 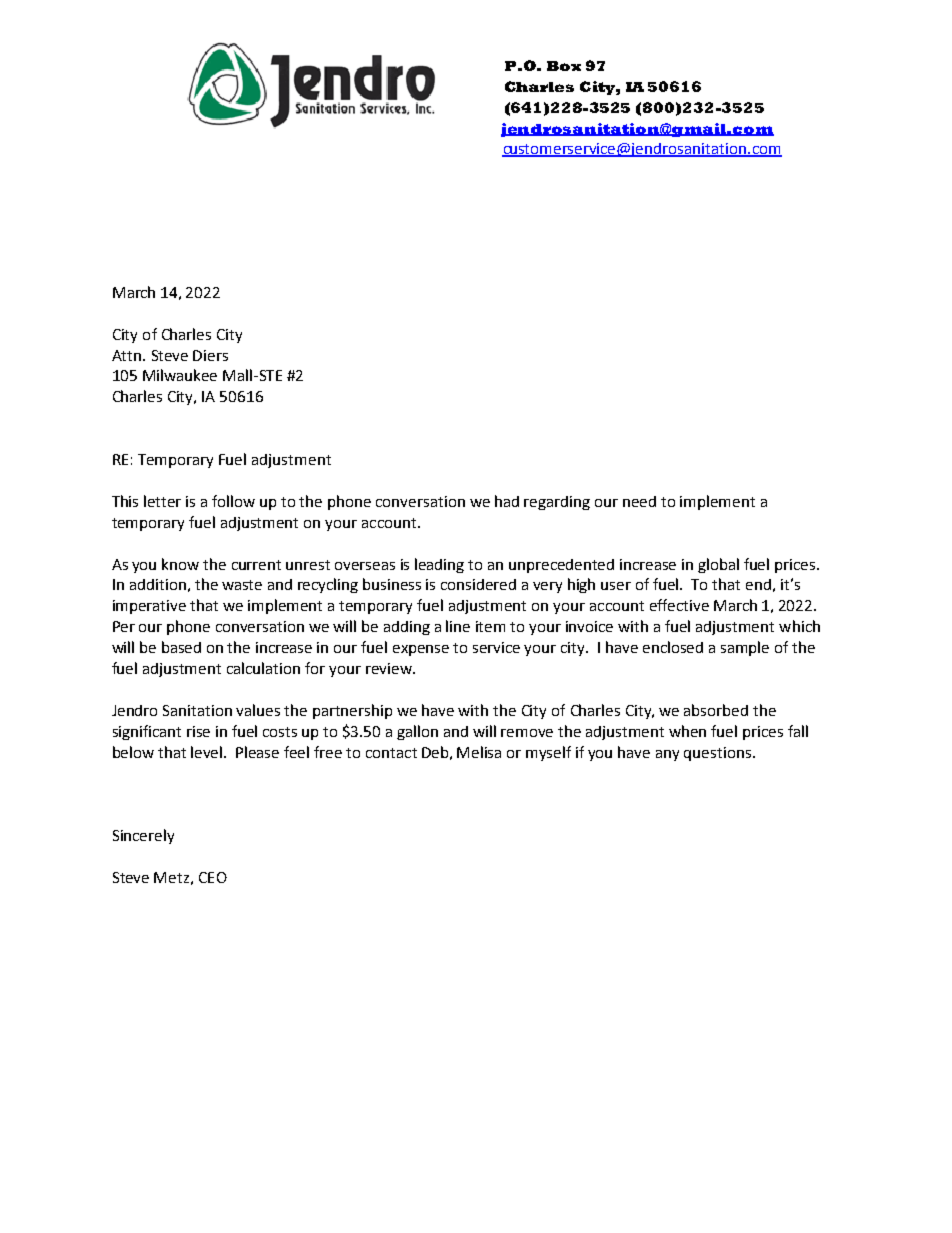 What do you see at coordinates (507, 501) in the page?
I see `had` at bounding box center [507, 501].
